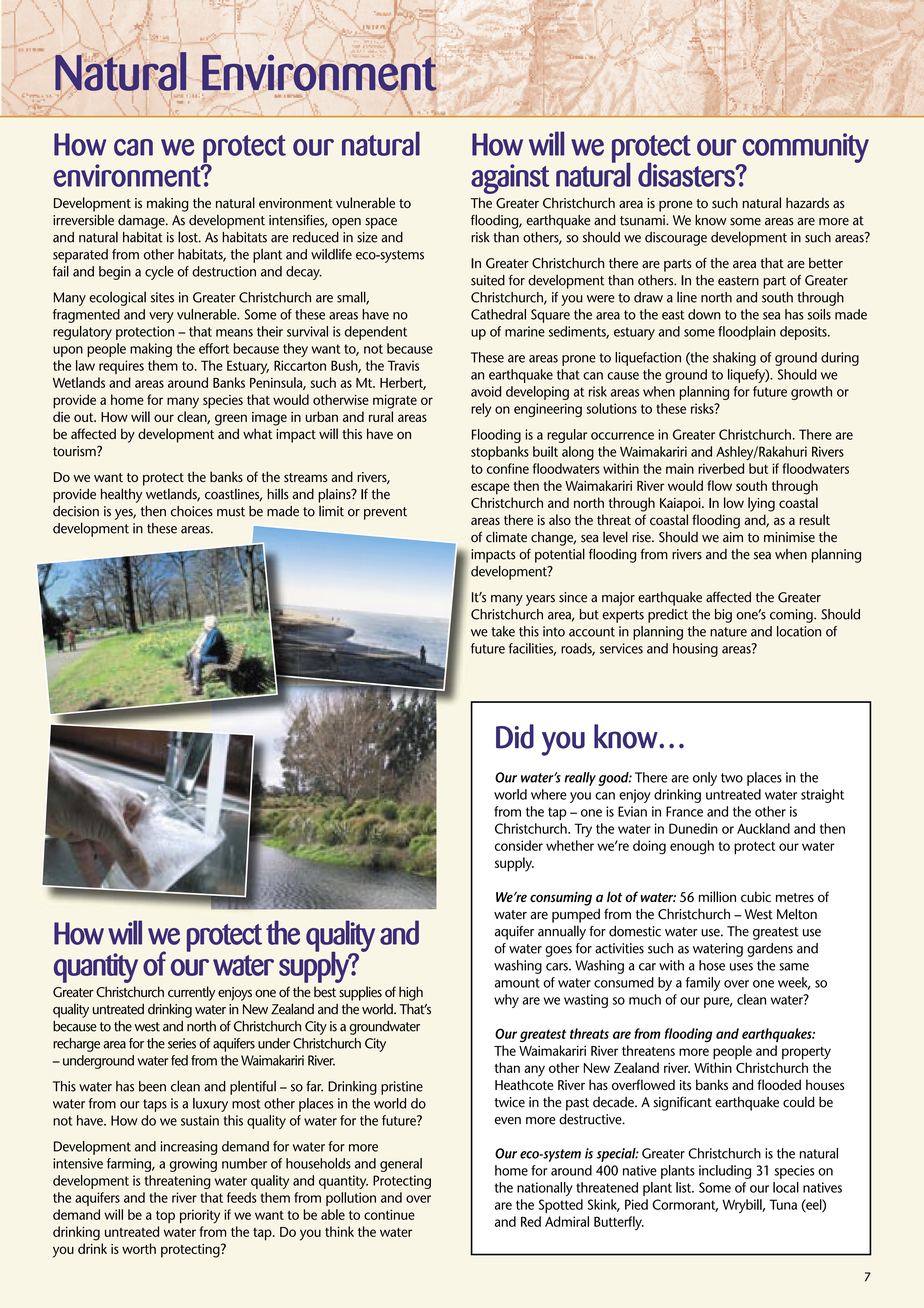 This document has height=1308, width=924. I want to click on gardens, so click(770, 950).
